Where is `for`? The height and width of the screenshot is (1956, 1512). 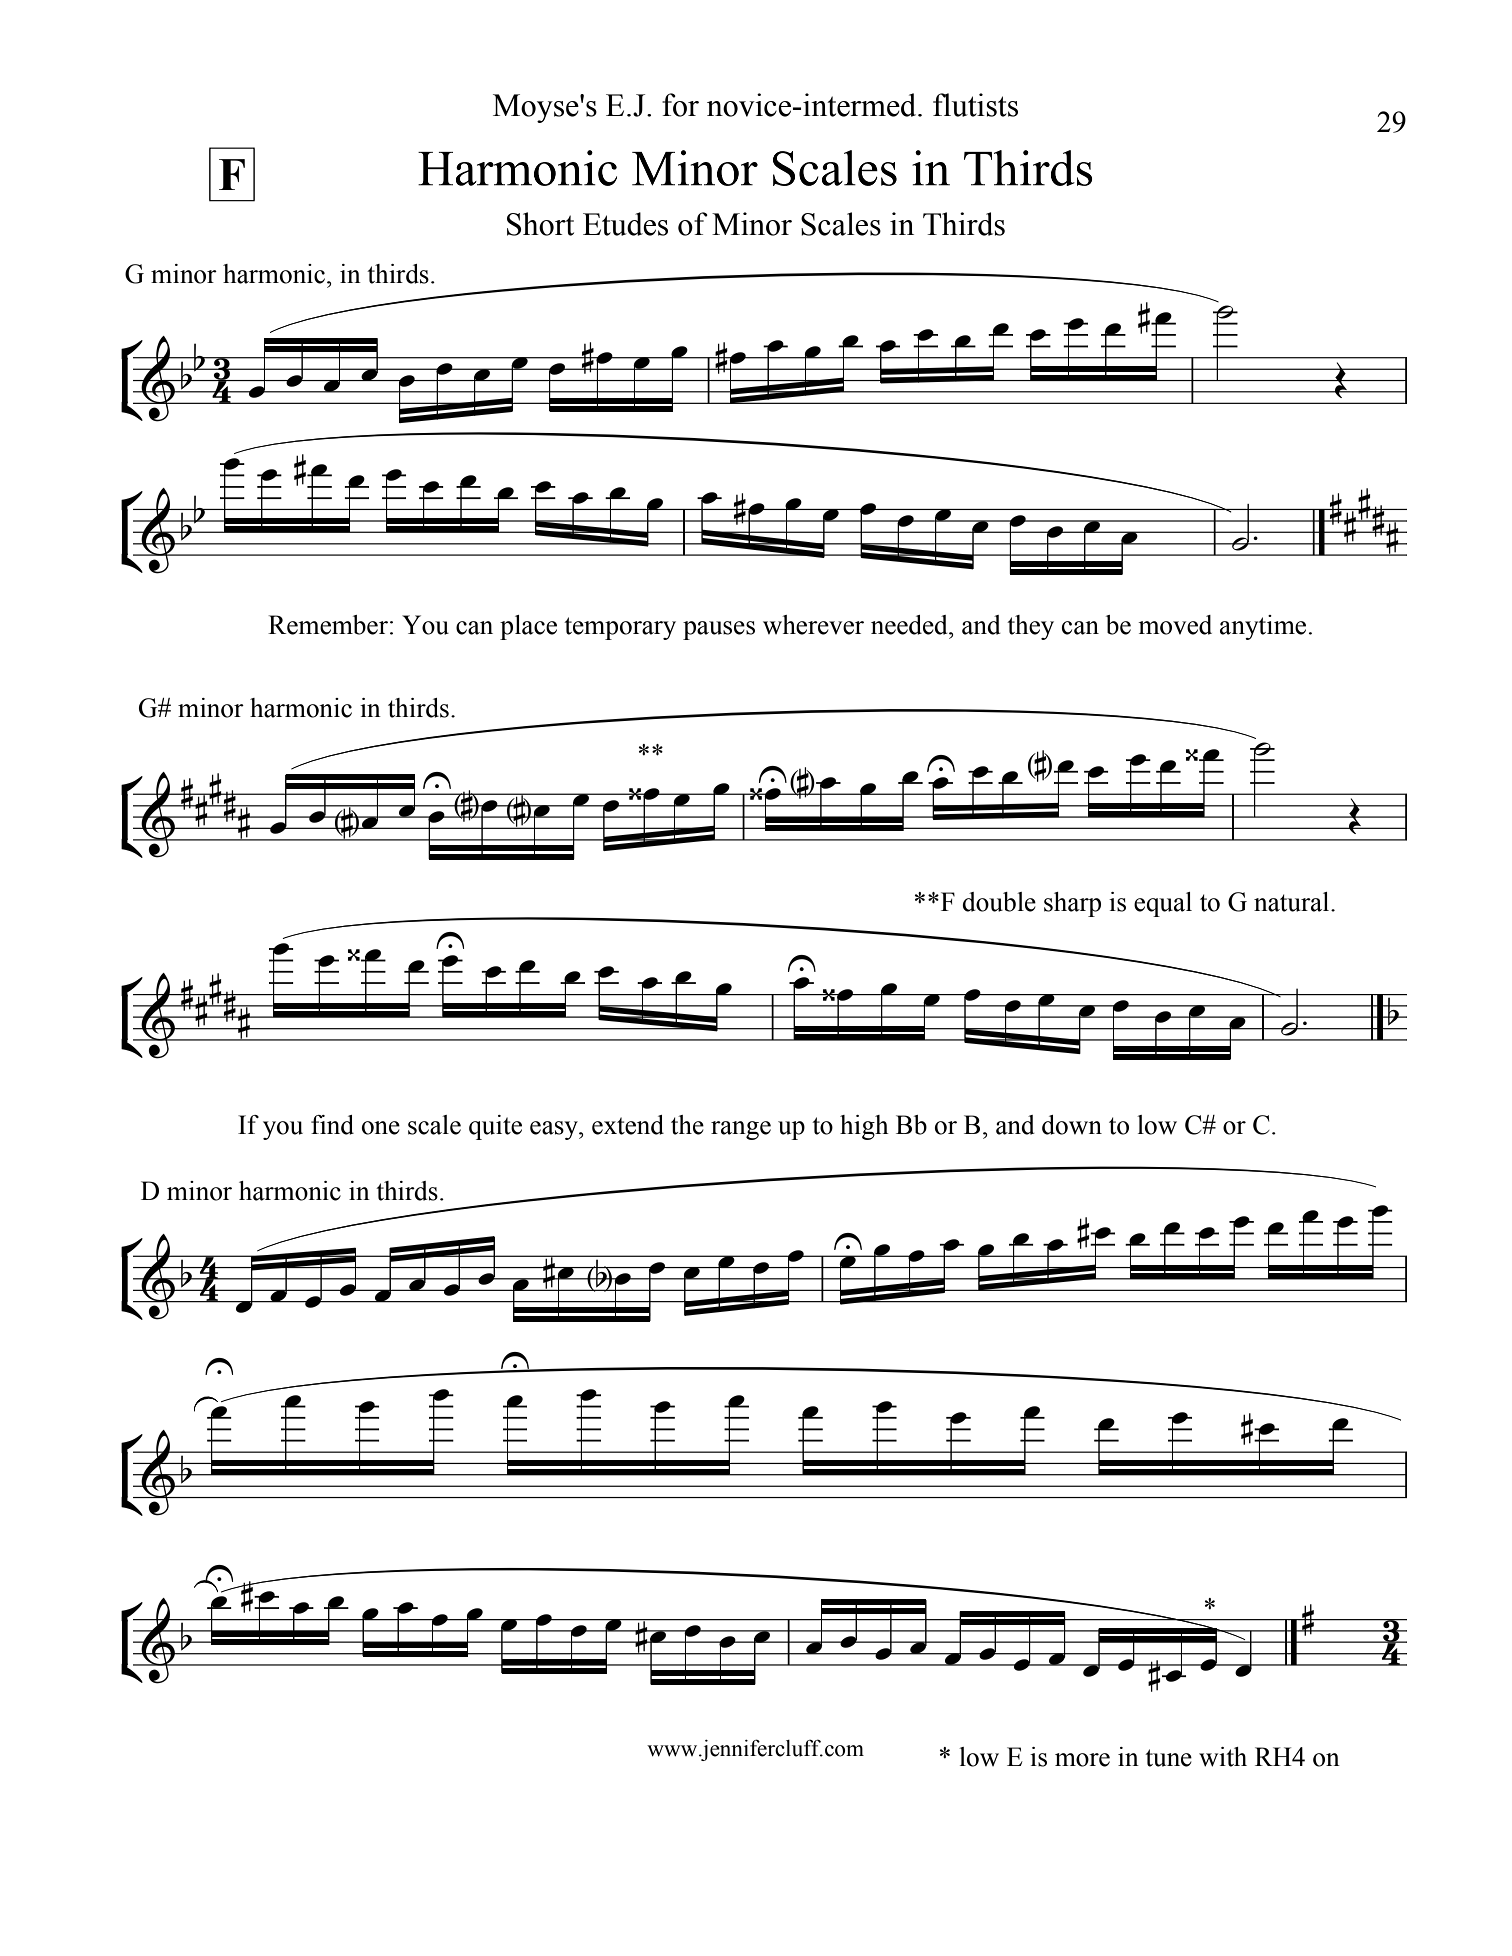
for is located at coordinates (680, 105).
